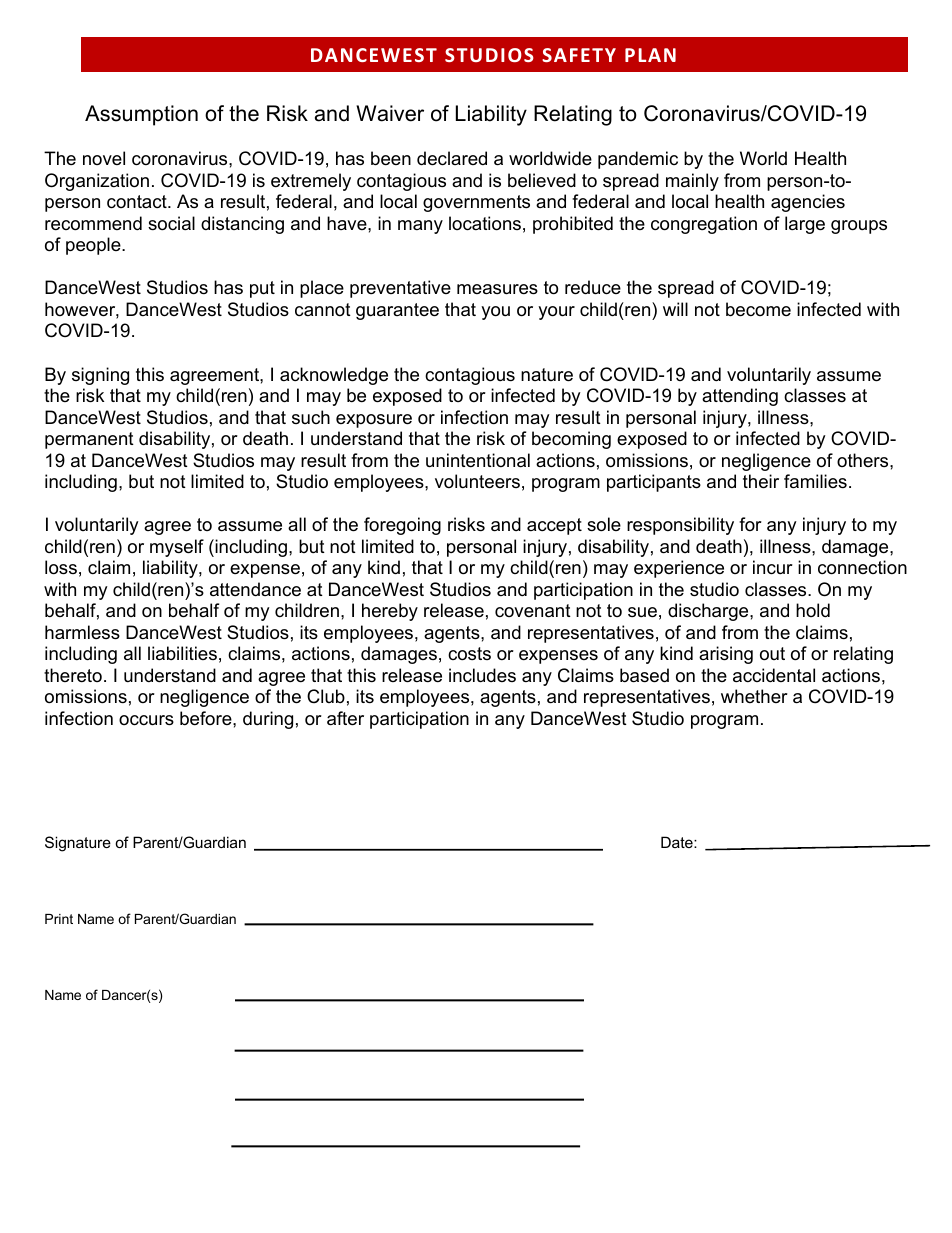 The image size is (952, 1233). I want to click on costs, so click(469, 654).
